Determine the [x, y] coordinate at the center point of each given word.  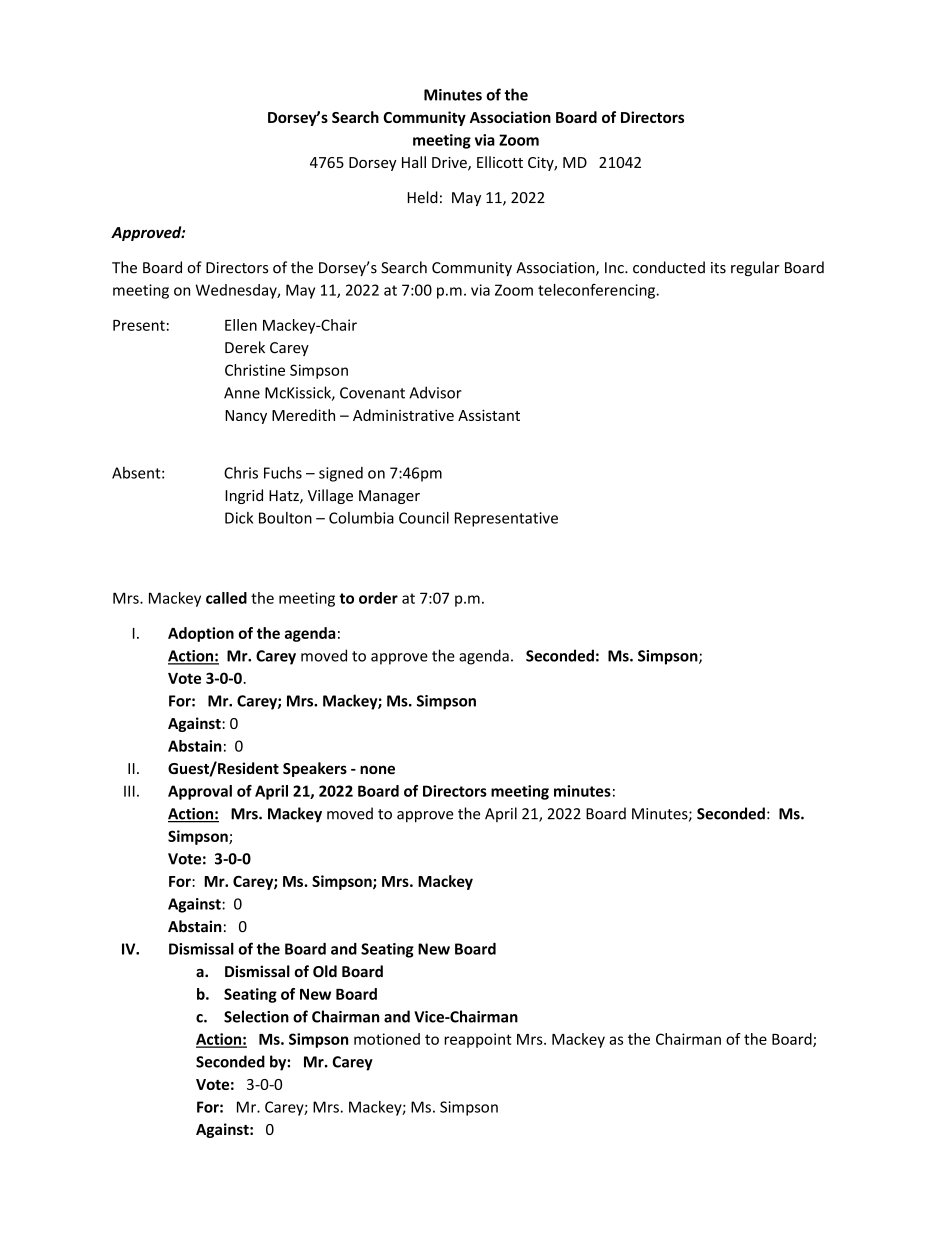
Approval [200, 792]
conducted [669, 267]
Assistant [489, 415]
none [377, 769]
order [378, 598]
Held [423, 197]
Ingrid [244, 496]
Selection [256, 1016]
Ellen [241, 325]
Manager [389, 497]
